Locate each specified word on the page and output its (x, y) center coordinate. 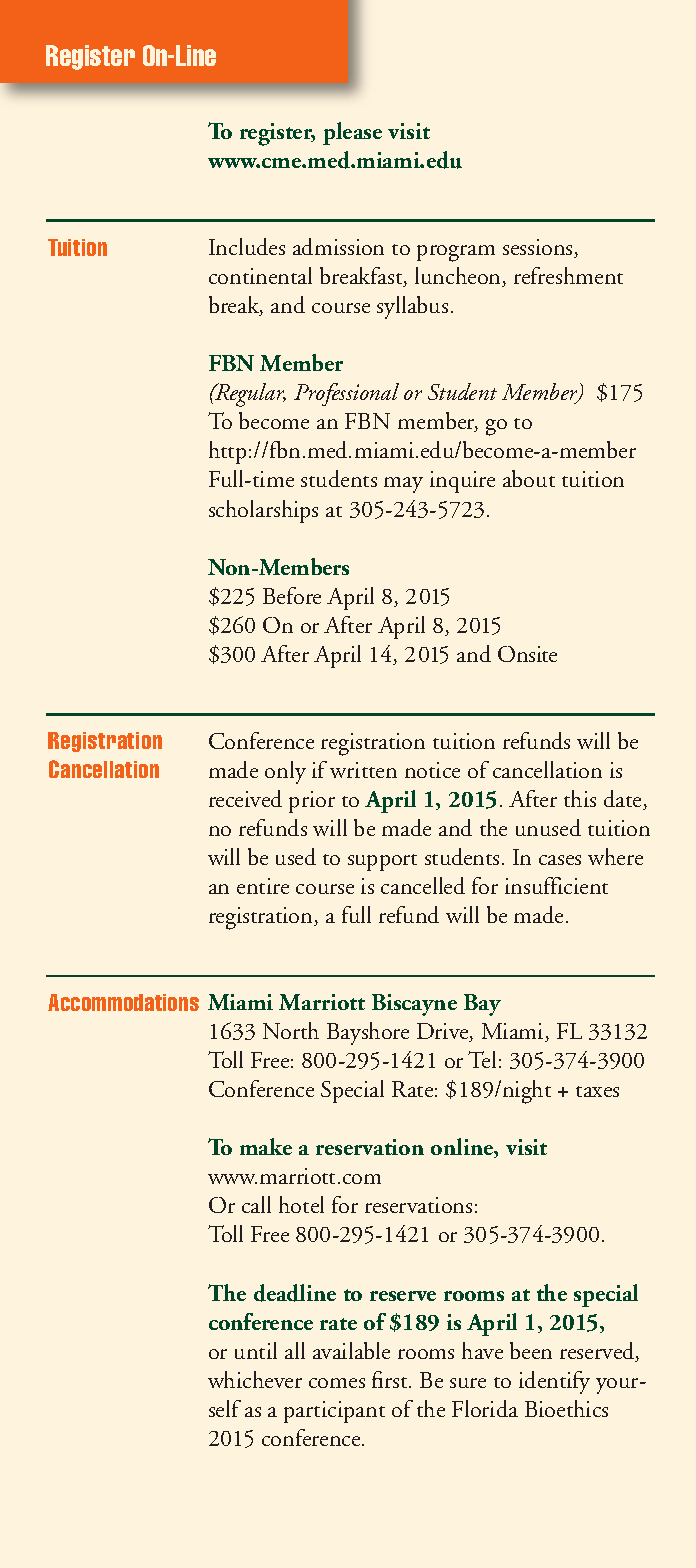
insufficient (556, 885)
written (363, 770)
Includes (247, 246)
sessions (539, 248)
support (382, 862)
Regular (250, 395)
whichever (255, 1379)
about (529, 478)
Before (292, 595)
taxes (597, 1091)
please (352, 133)
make (266, 1146)
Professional (346, 394)
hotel (301, 1204)
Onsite (527, 654)
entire (263, 886)
